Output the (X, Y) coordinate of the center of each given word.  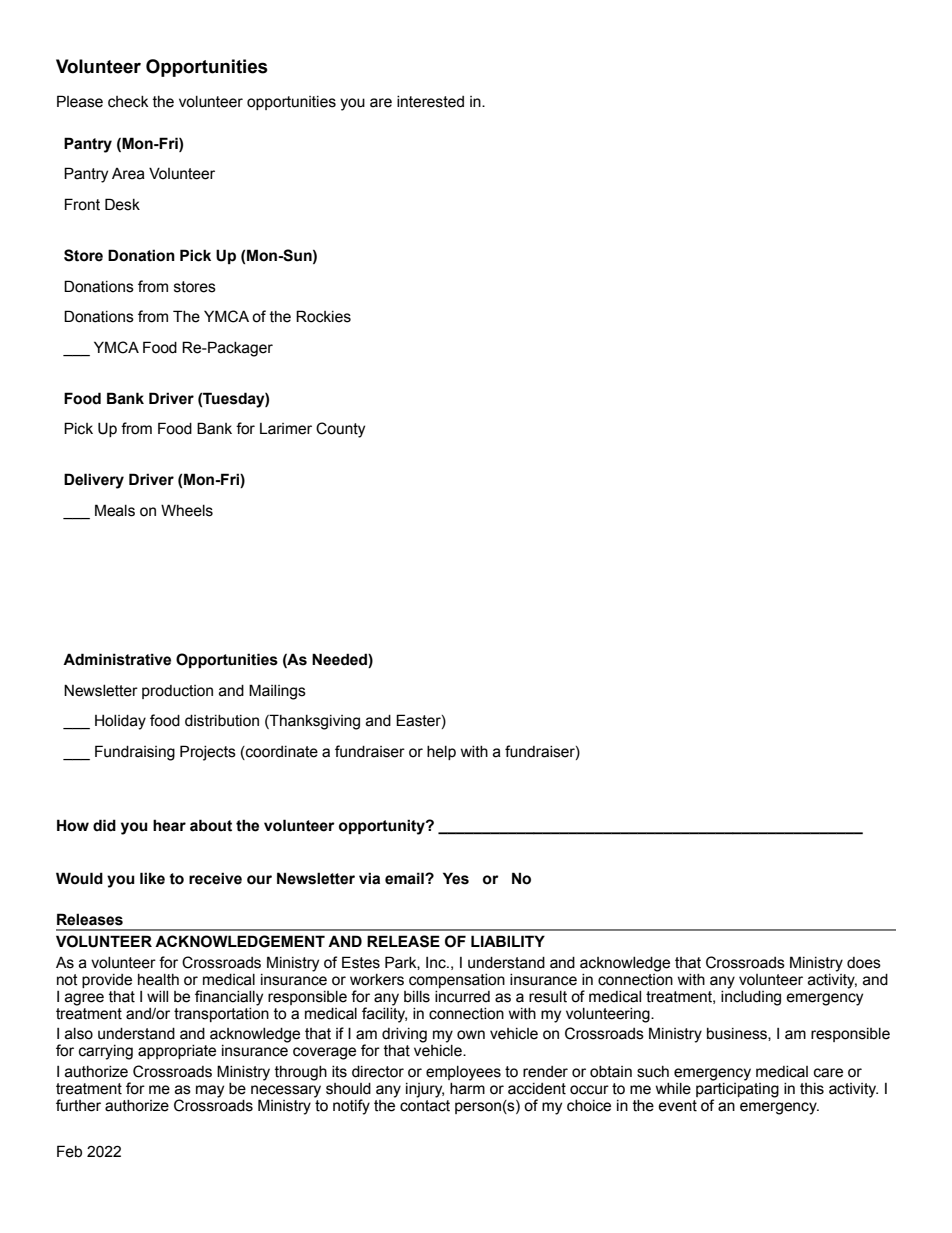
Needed (340, 660)
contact (425, 1104)
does (864, 963)
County (340, 430)
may (210, 1091)
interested (430, 102)
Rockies (323, 316)
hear (169, 825)
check (128, 102)
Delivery (94, 481)
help (441, 753)
